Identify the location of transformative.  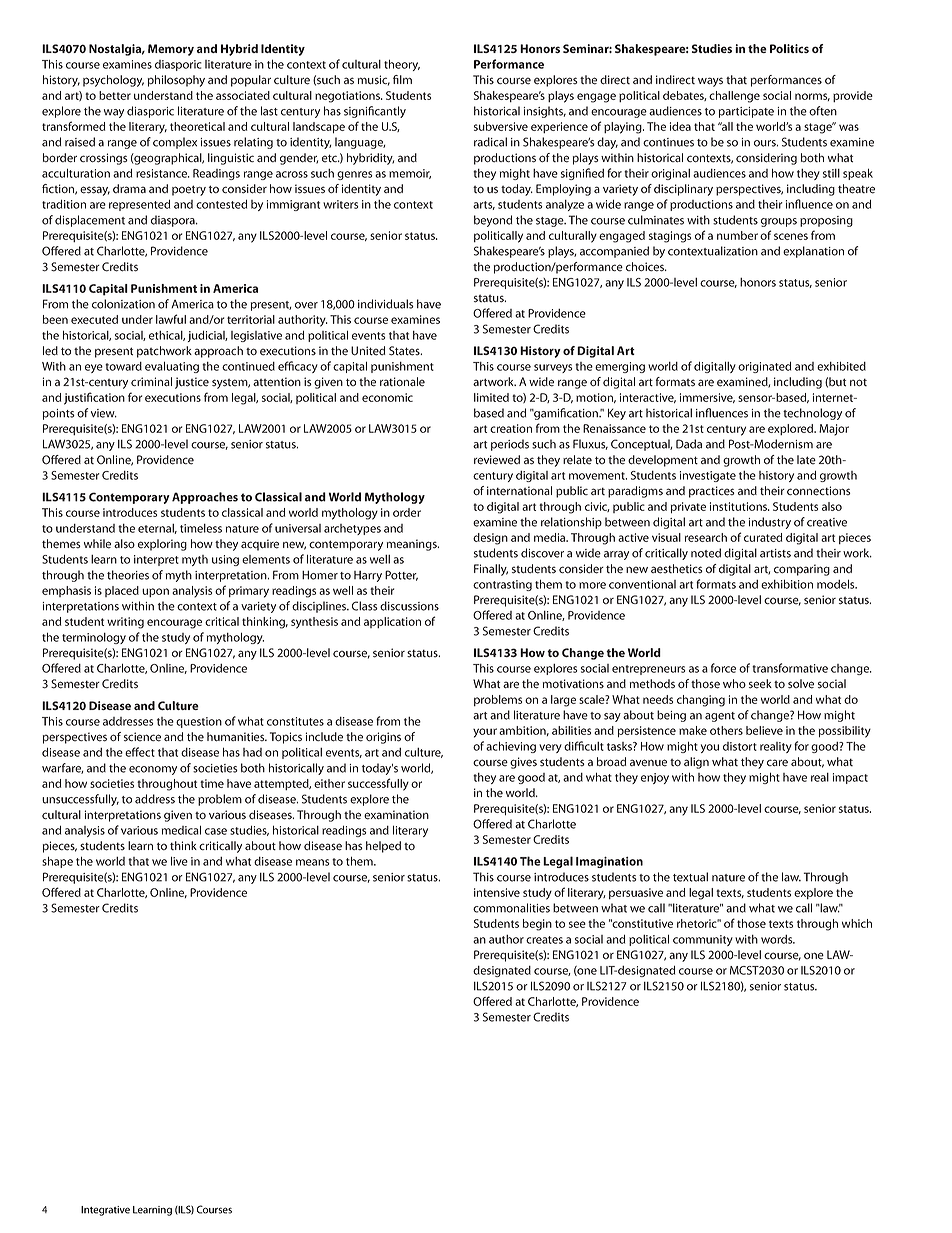
(790, 668).
